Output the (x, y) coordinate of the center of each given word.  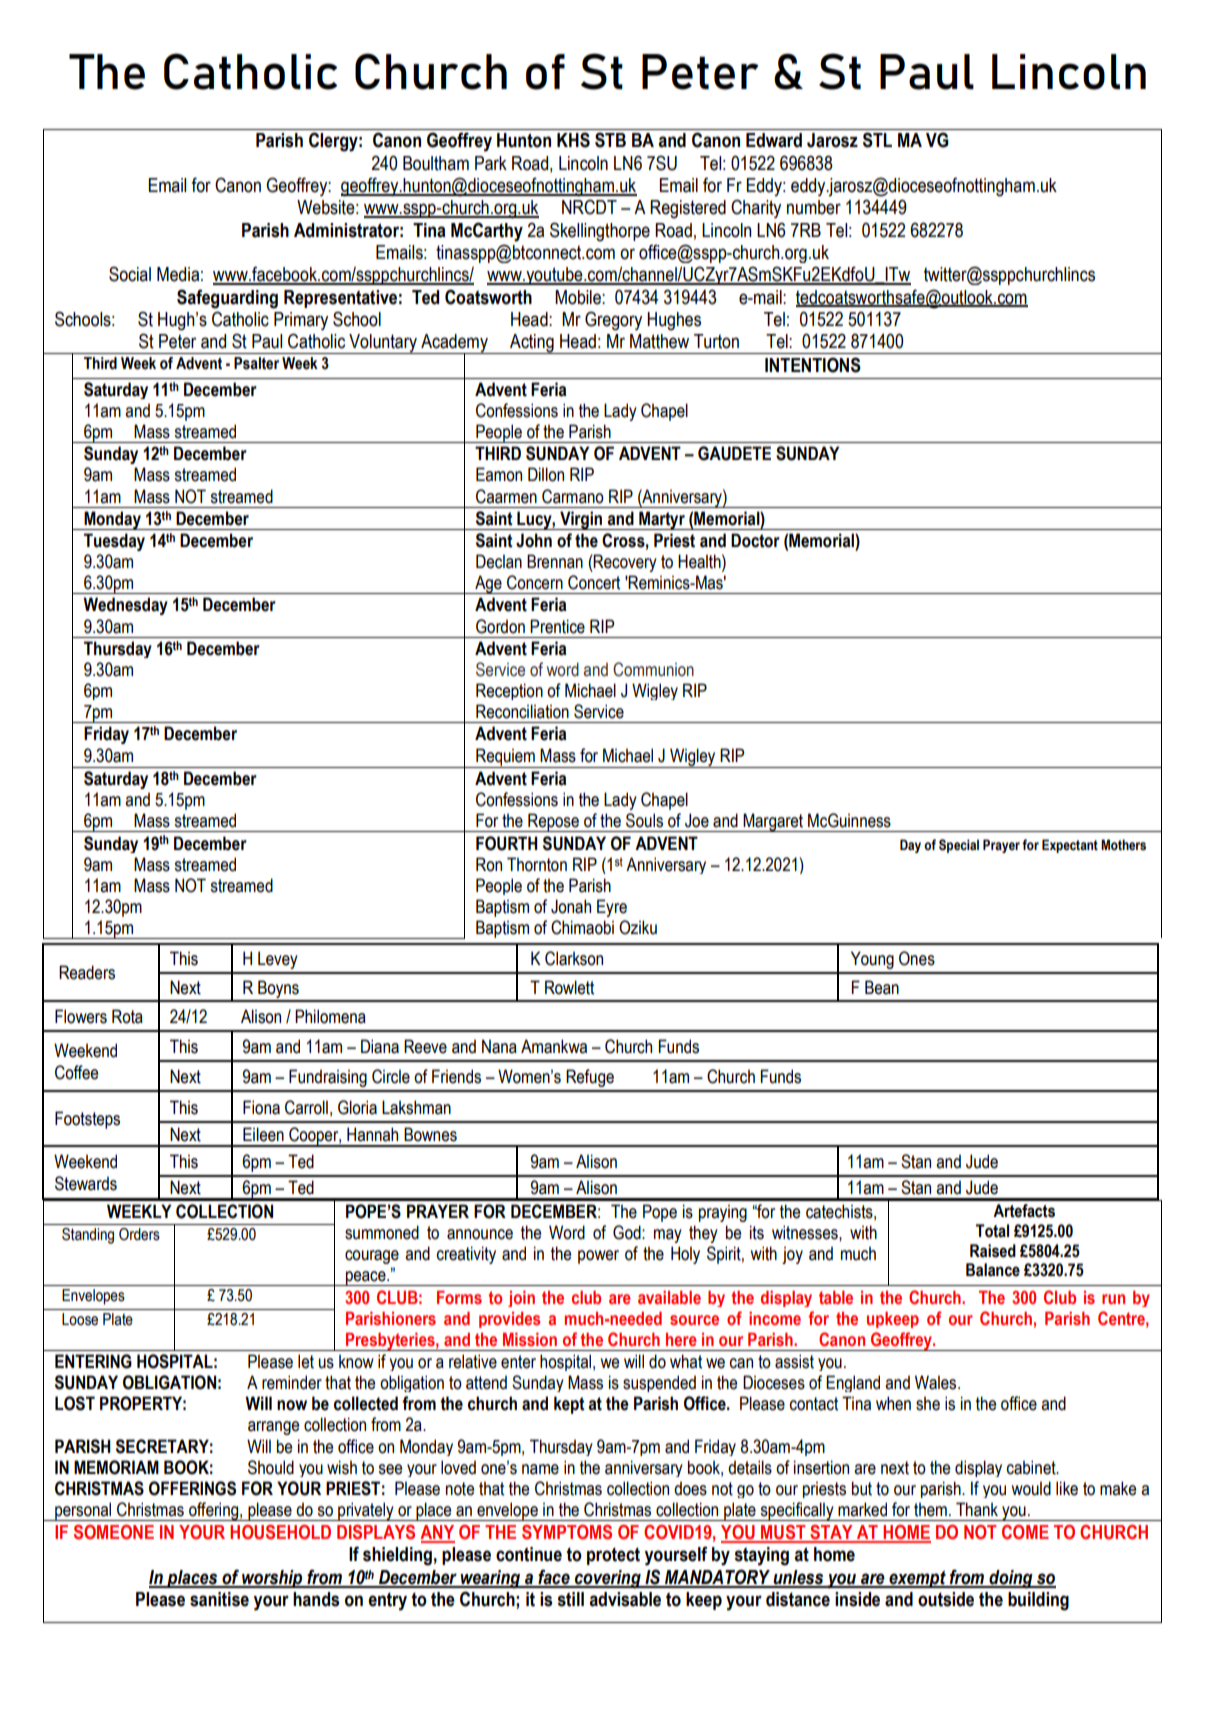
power (598, 1257)
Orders (139, 1234)
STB (610, 140)
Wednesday (125, 606)
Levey (278, 960)
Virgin (581, 520)
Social (130, 274)
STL (877, 140)
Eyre (612, 908)
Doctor (755, 540)
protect (613, 1556)
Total (992, 1231)
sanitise (219, 1599)
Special (959, 846)
